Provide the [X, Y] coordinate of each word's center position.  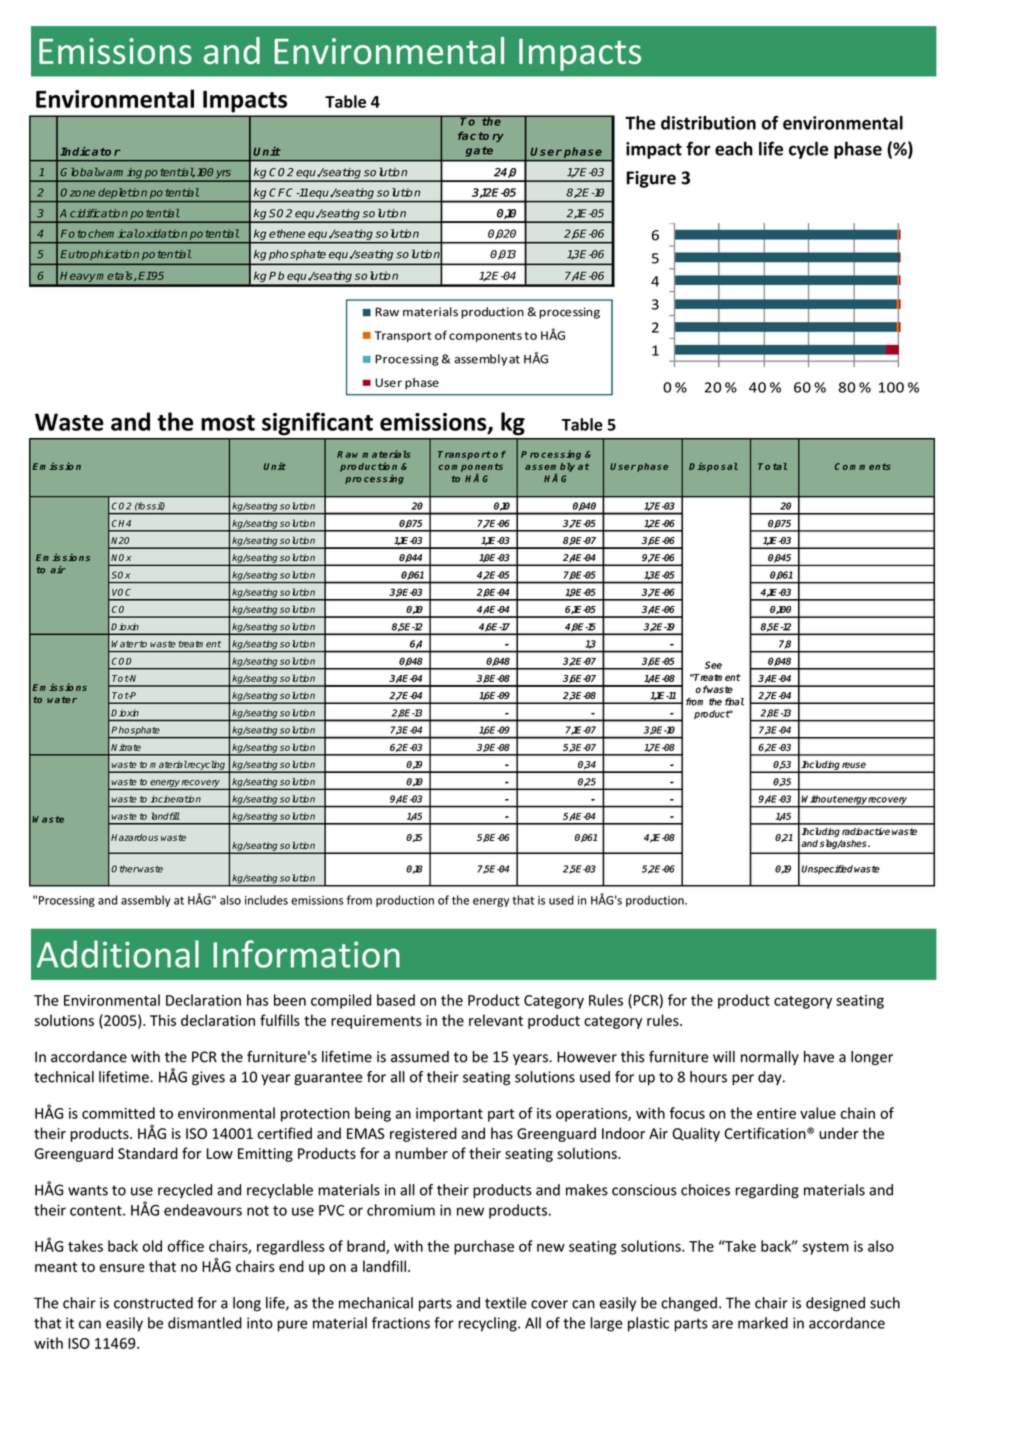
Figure [651, 179]
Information [306, 954]
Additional [118, 954]
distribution [708, 123]
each [734, 148]
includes [266, 900]
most [228, 423]
